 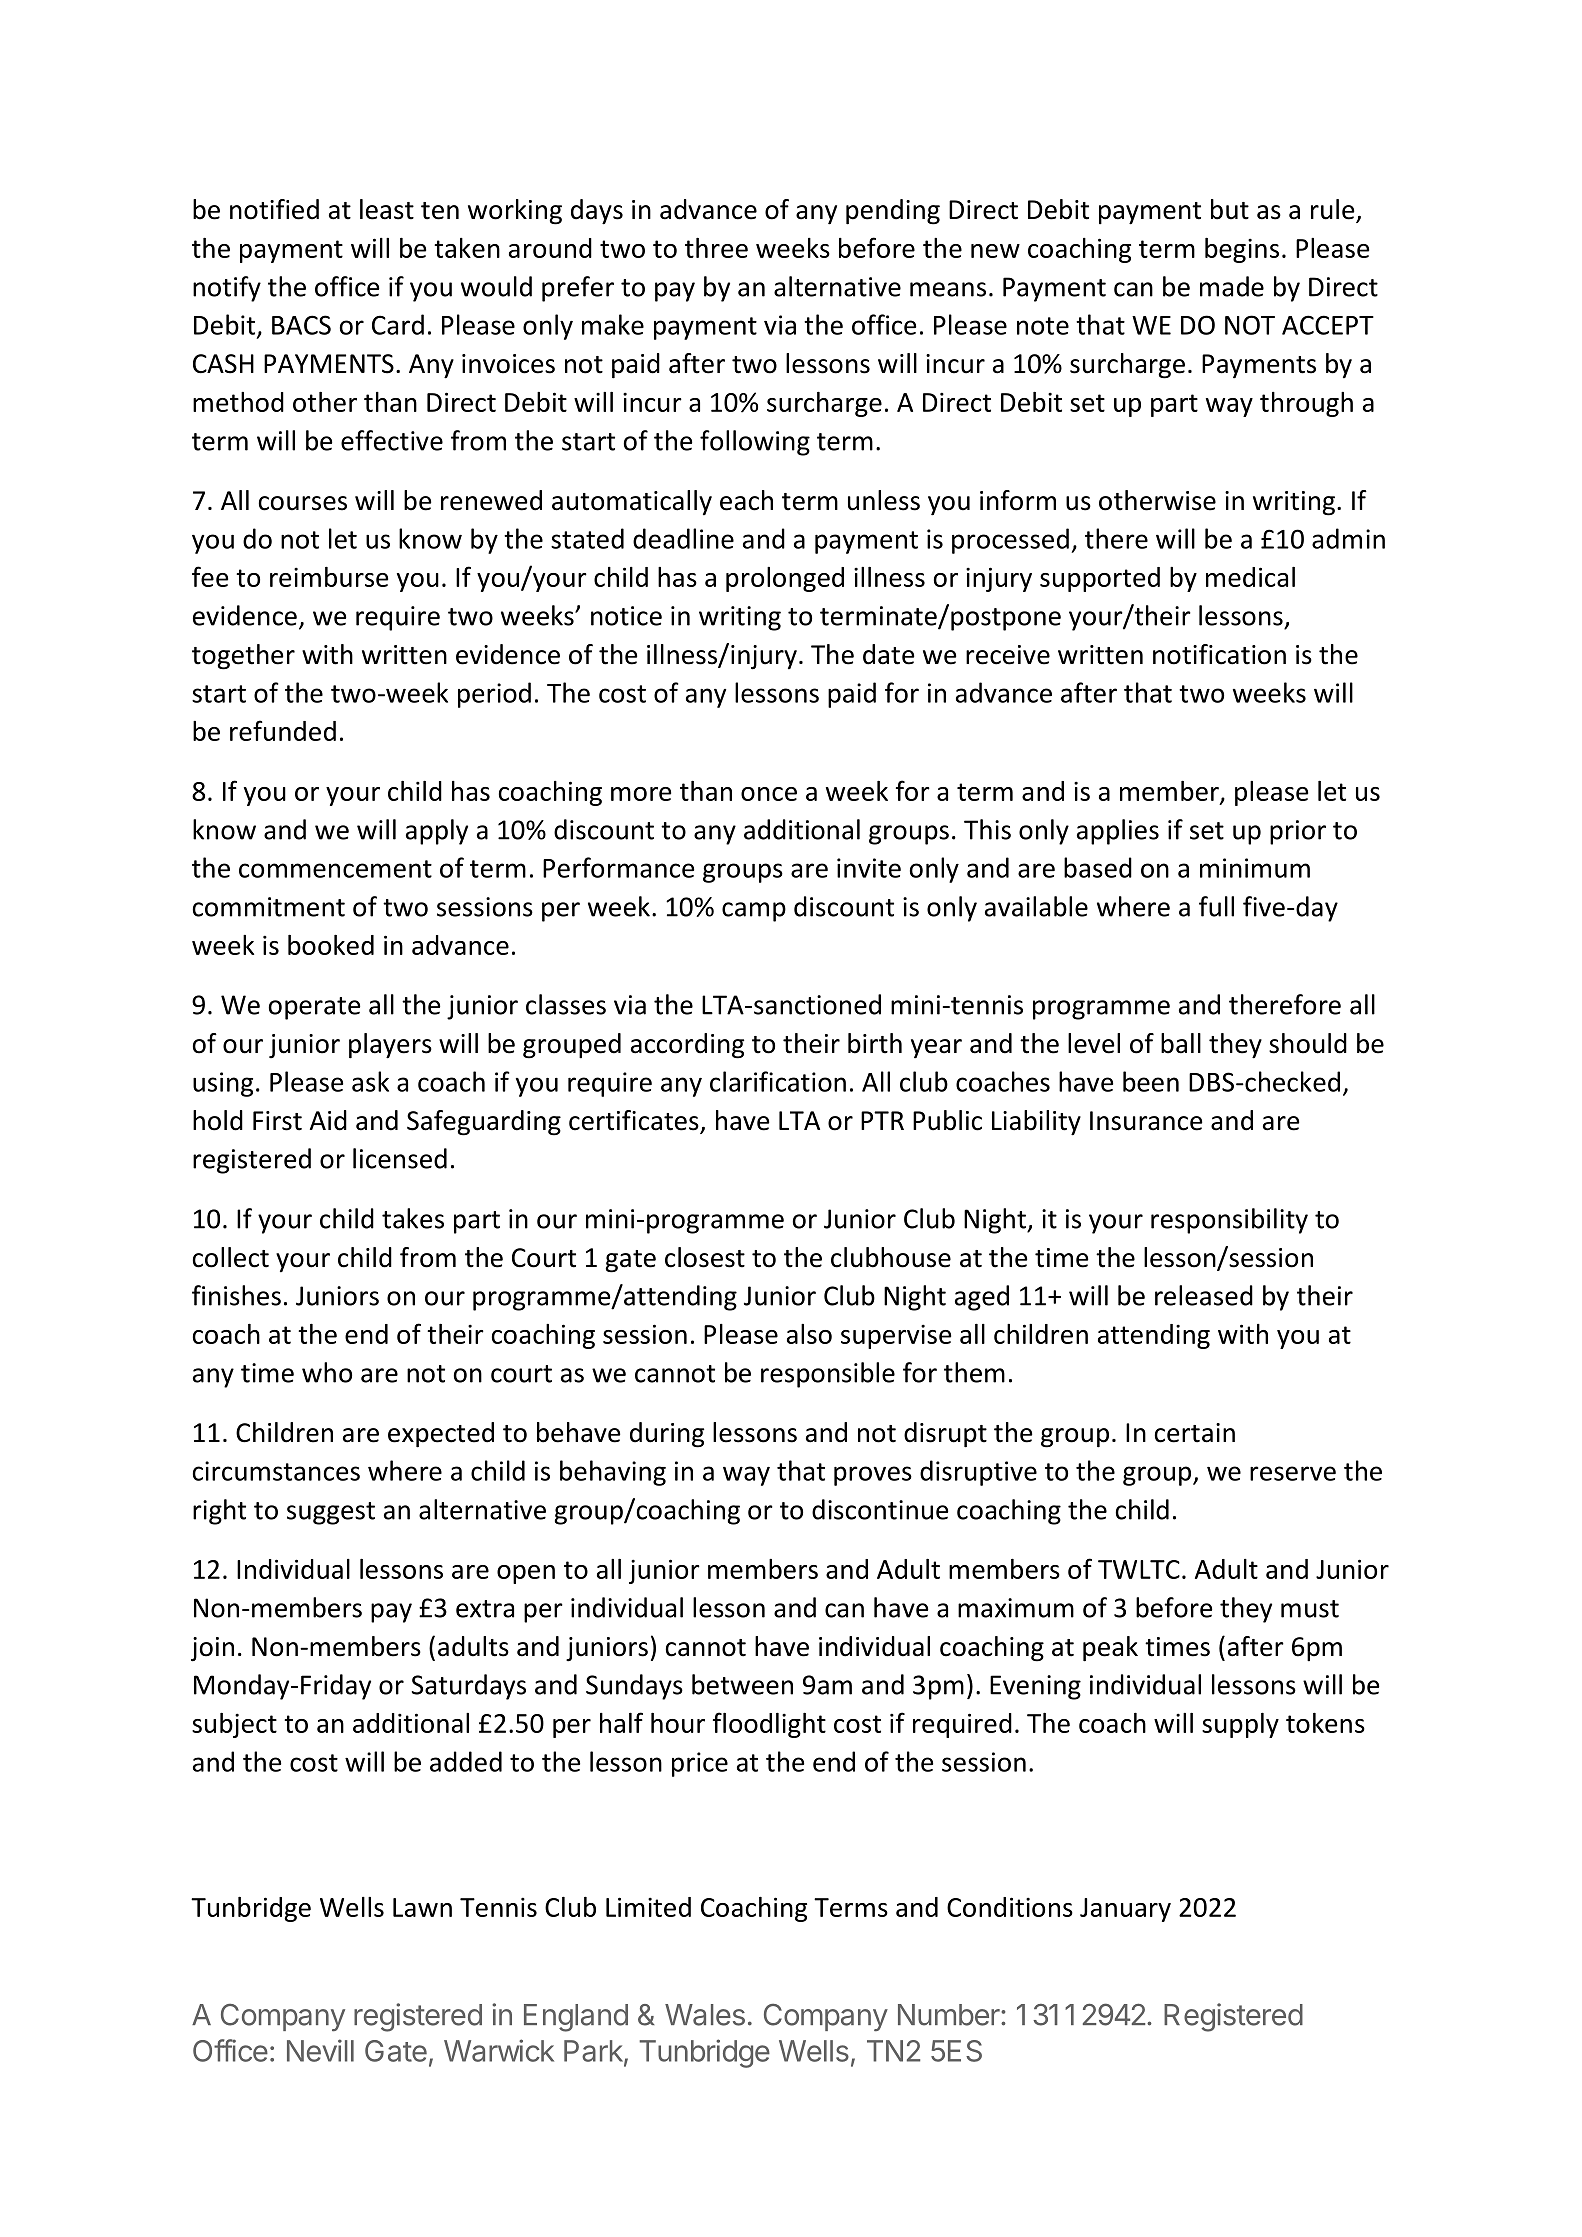 What do you see at coordinates (331, 945) in the document?
I see `booked` at bounding box center [331, 945].
